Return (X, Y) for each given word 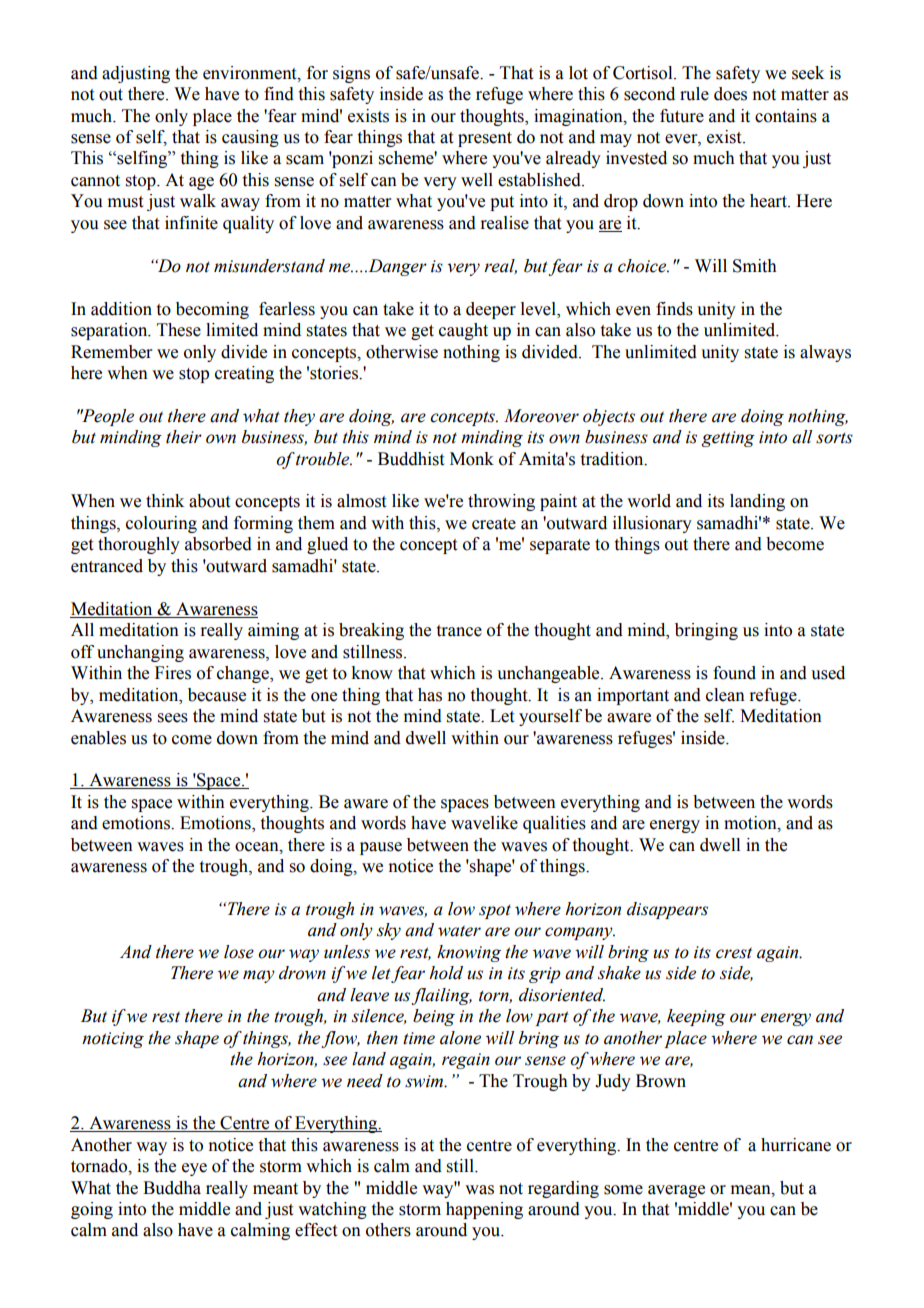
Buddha (172, 1188)
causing (250, 138)
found (734, 673)
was (479, 1190)
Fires (173, 673)
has (430, 695)
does (730, 94)
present (485, 139)
